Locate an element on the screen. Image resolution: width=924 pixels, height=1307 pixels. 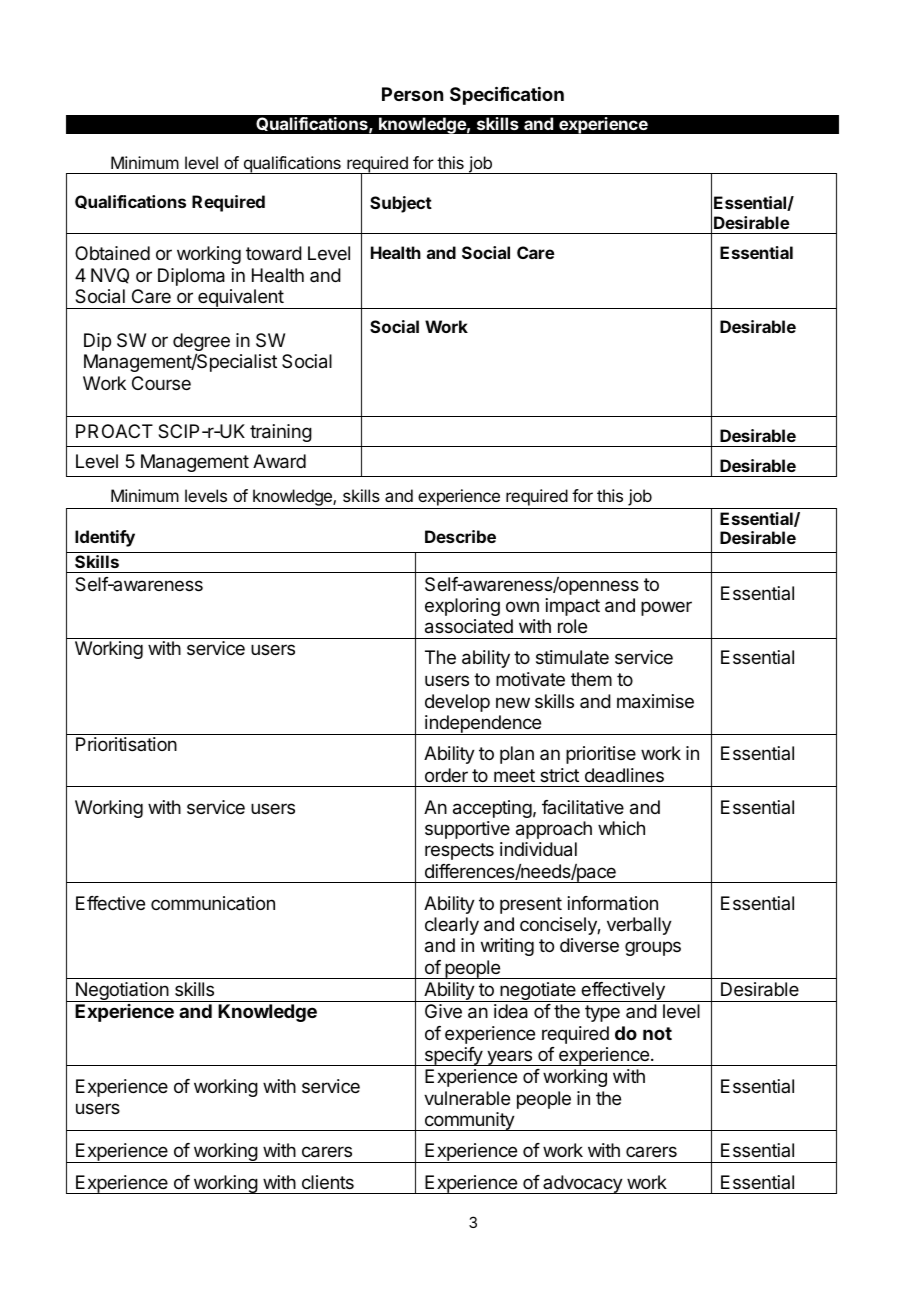
Person is located at coordinates (412, 94).
